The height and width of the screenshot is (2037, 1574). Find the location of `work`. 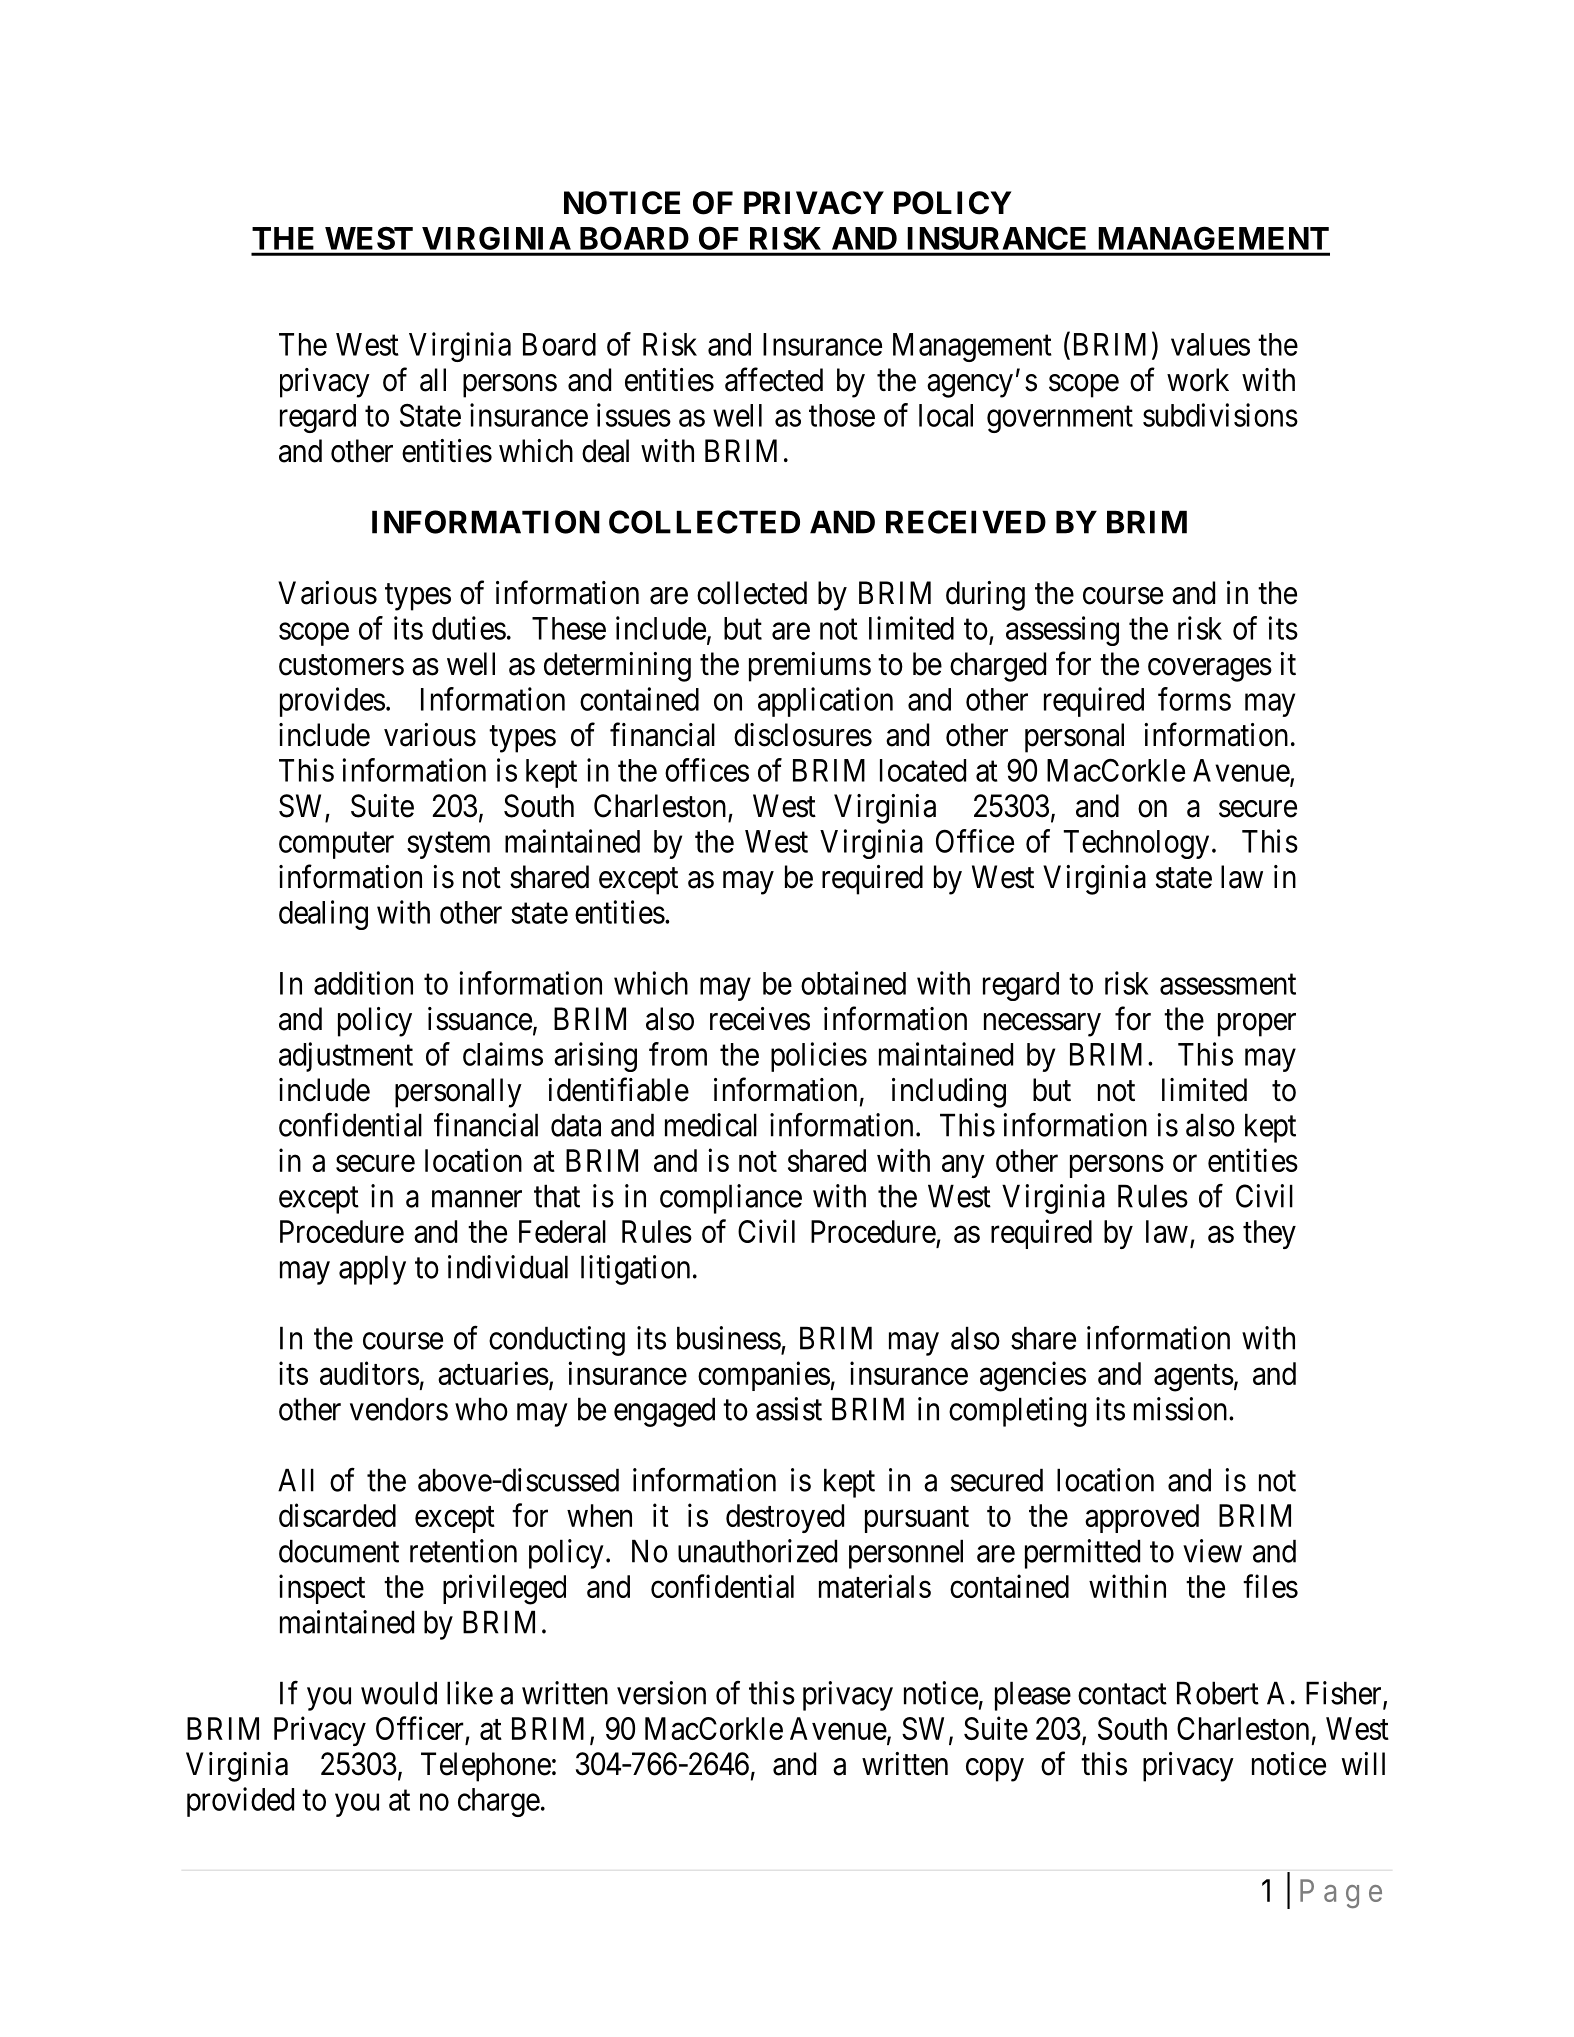

work is located at coordinates (1198, 380).
